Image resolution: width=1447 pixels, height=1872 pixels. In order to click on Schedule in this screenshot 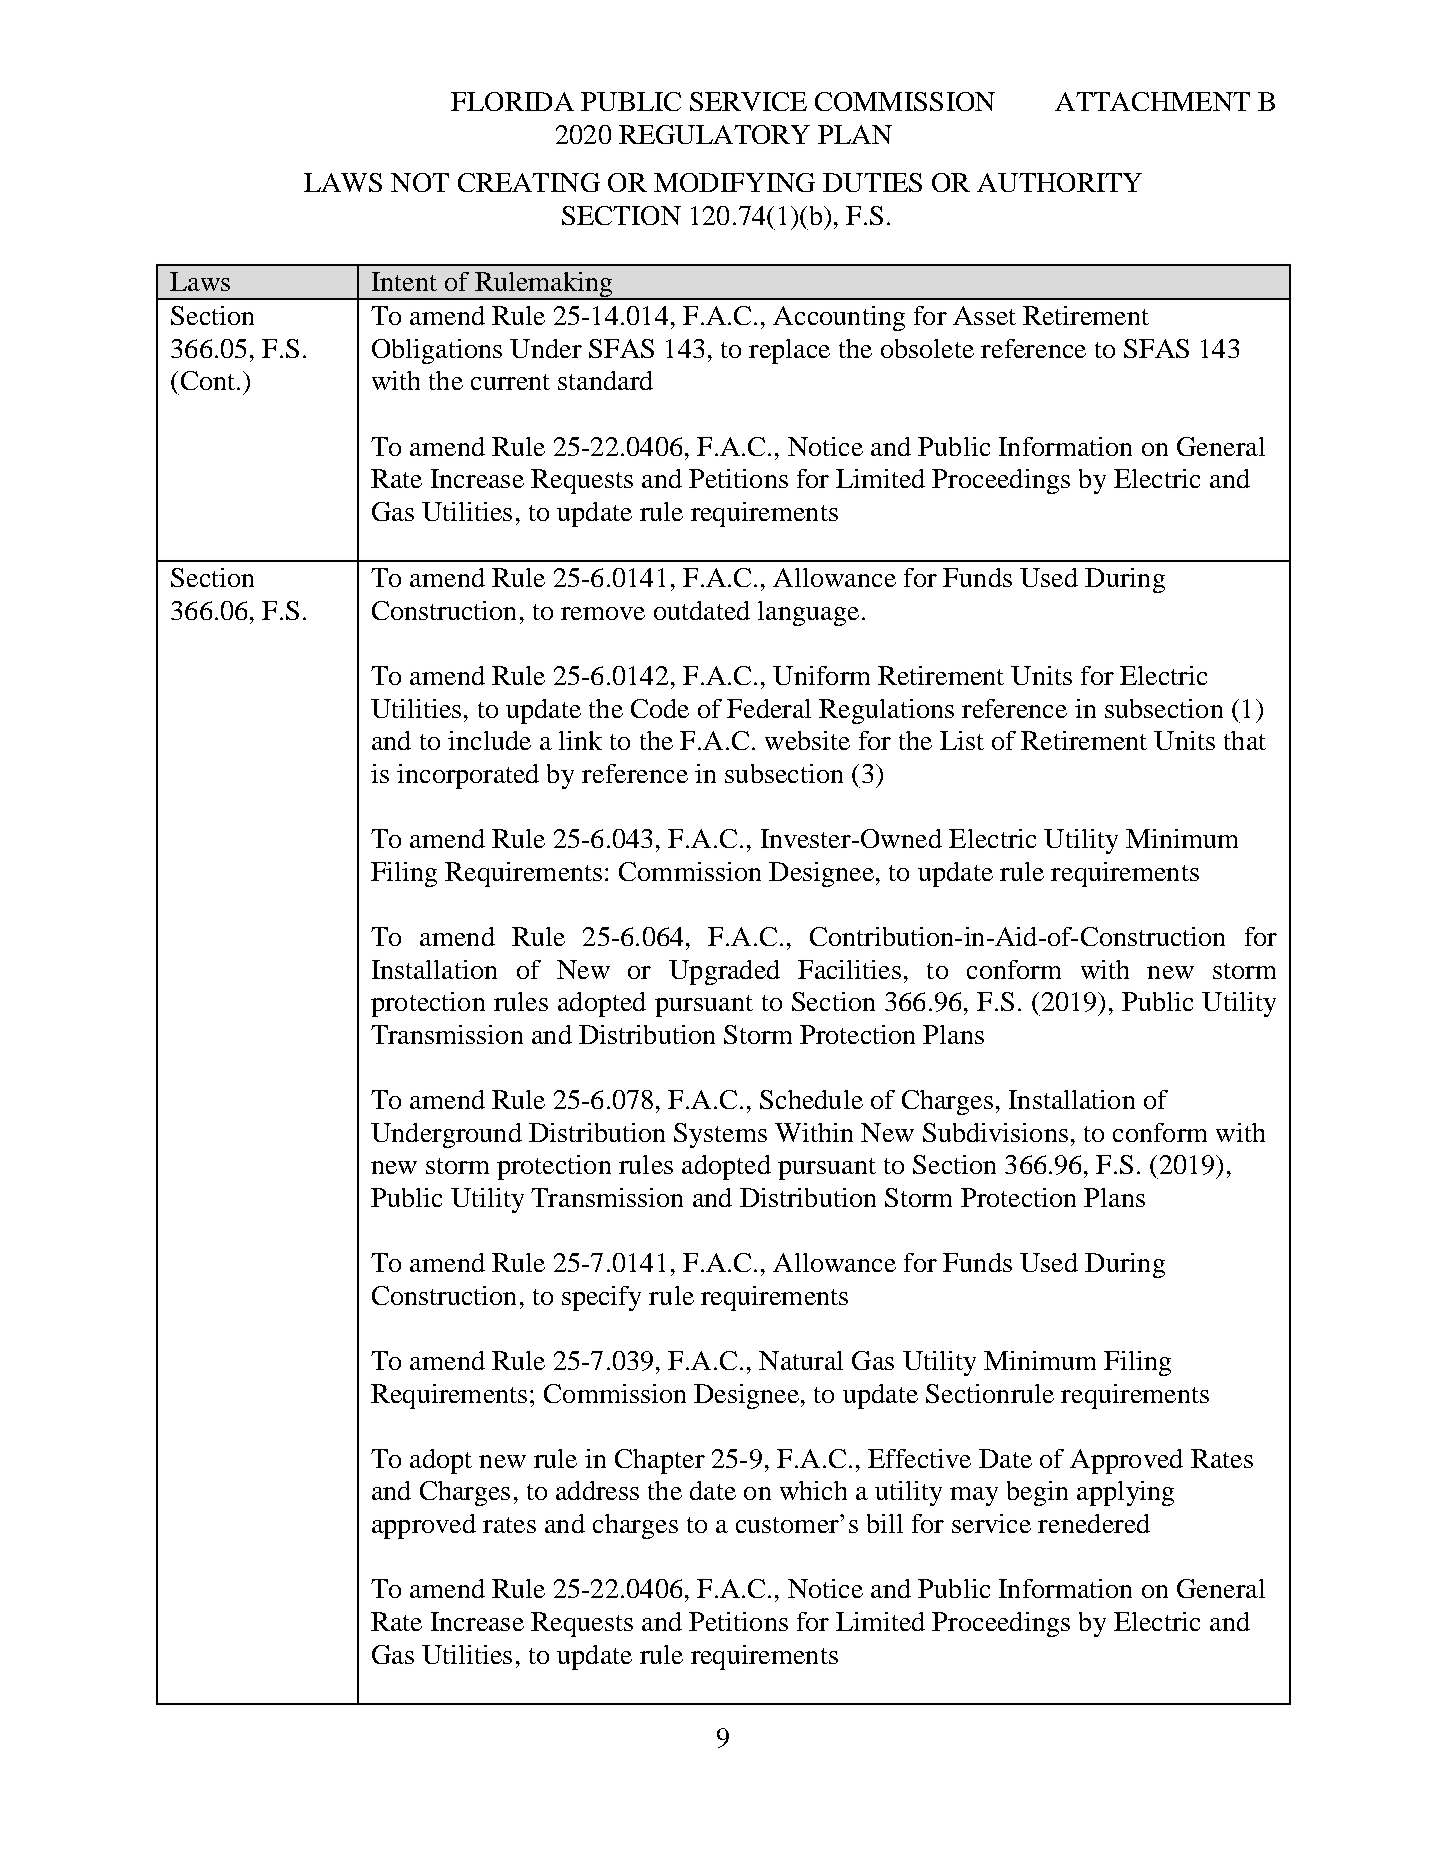, I will do `click(811, 1099)`.
